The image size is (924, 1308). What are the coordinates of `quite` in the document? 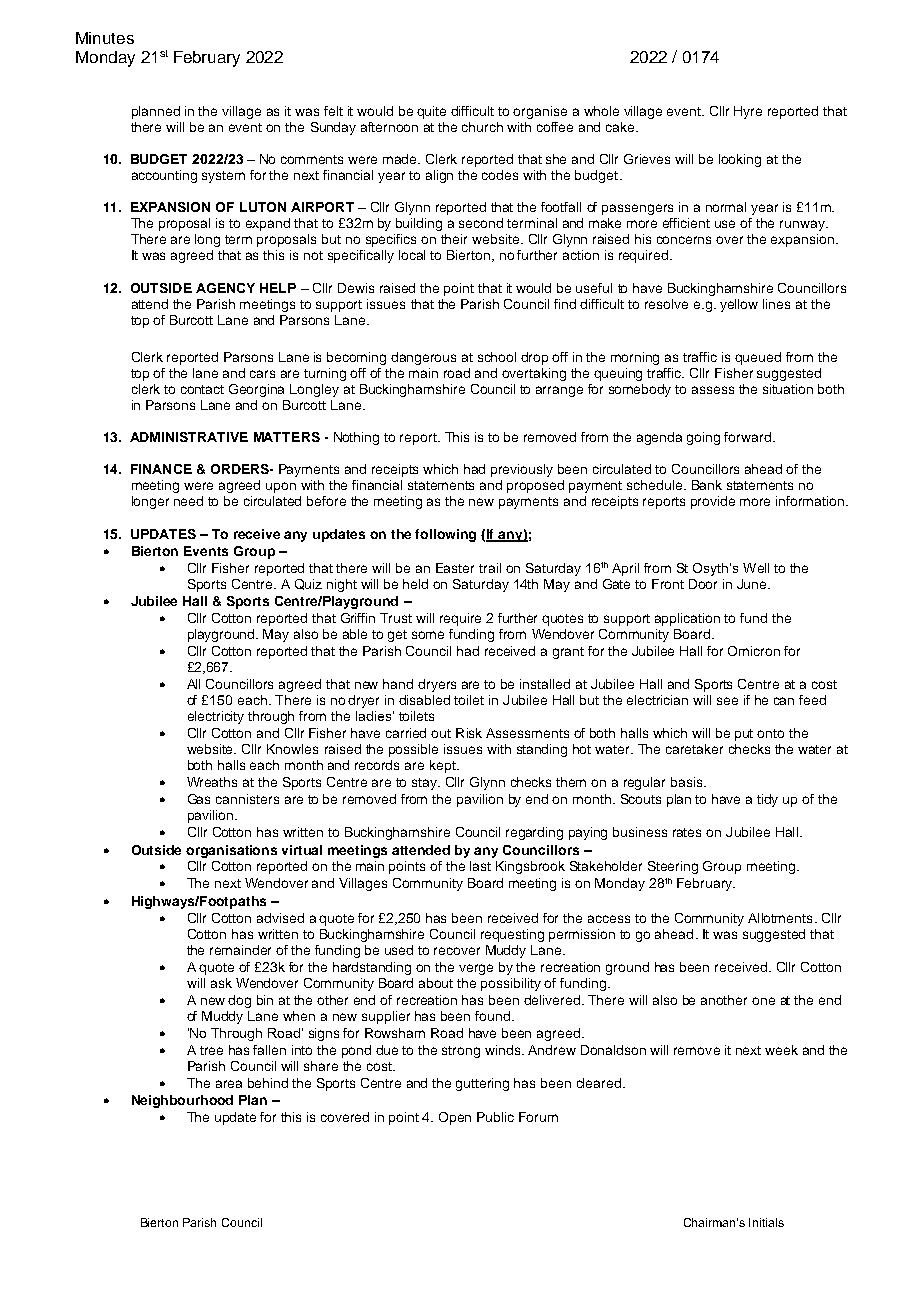 It's located at (431, 112).
